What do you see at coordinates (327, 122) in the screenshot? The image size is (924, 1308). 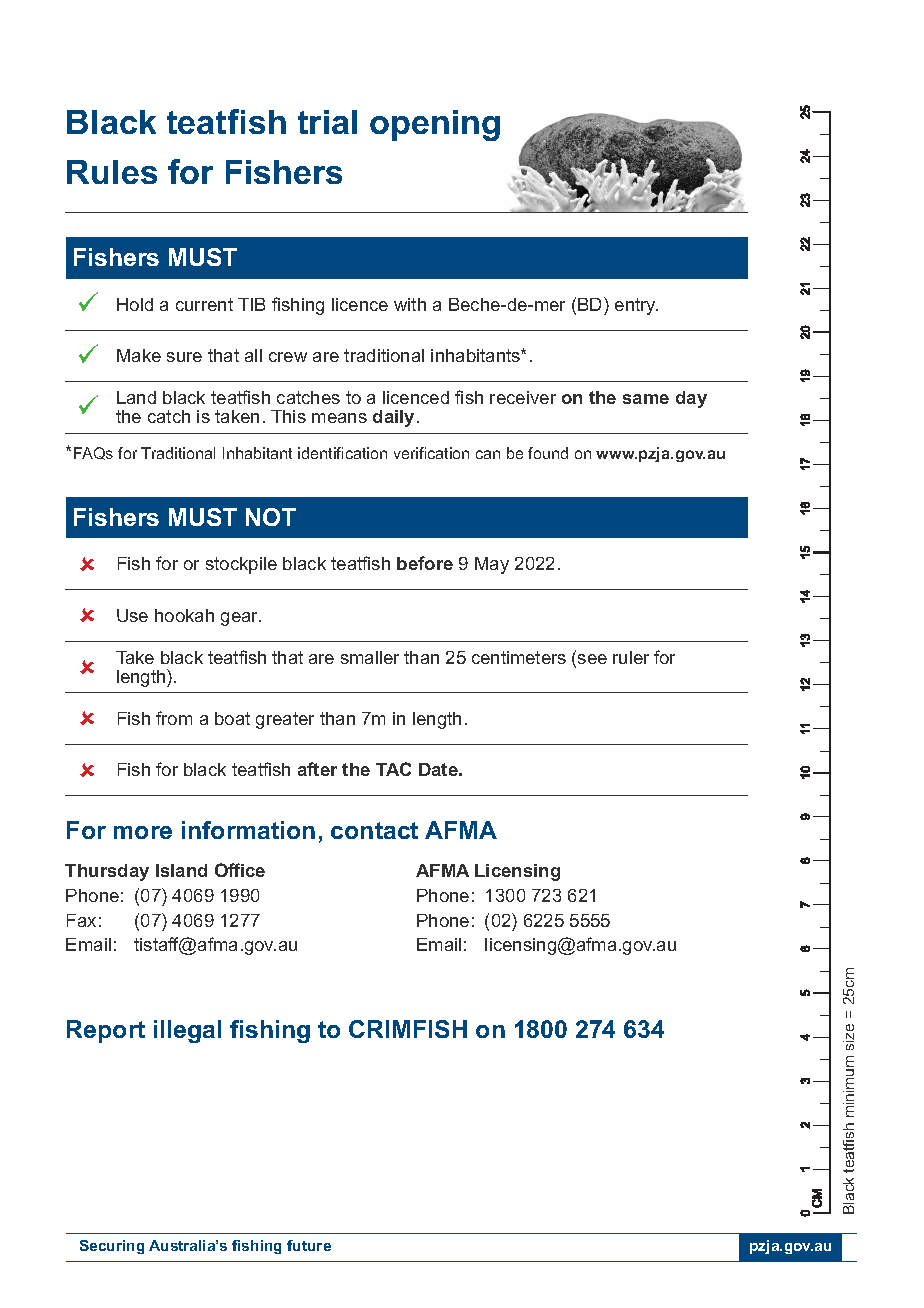 I see `trial` at bounding box center [327, 122].
